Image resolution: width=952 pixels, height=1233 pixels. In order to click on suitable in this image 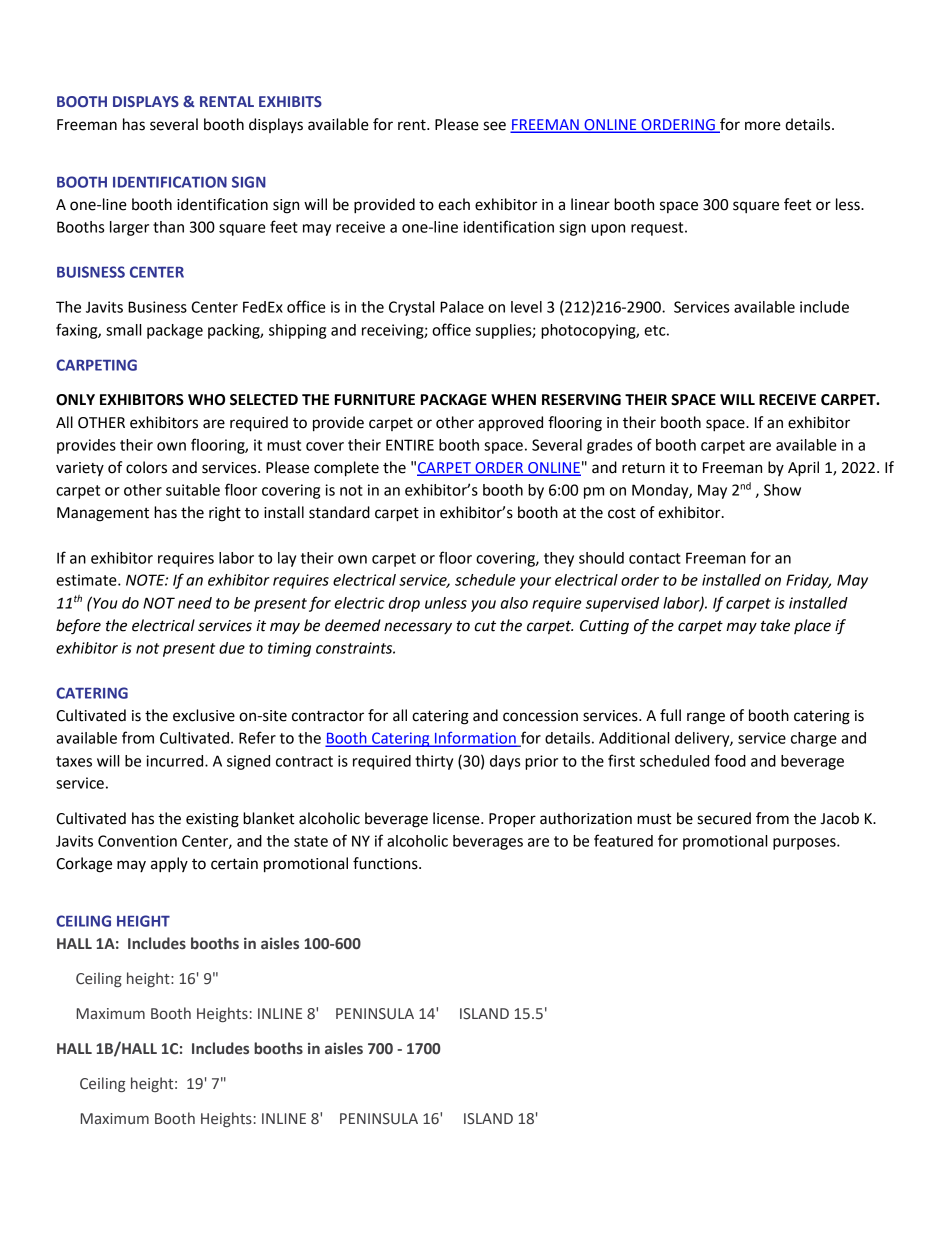, I will do `click(193, 490)`.
